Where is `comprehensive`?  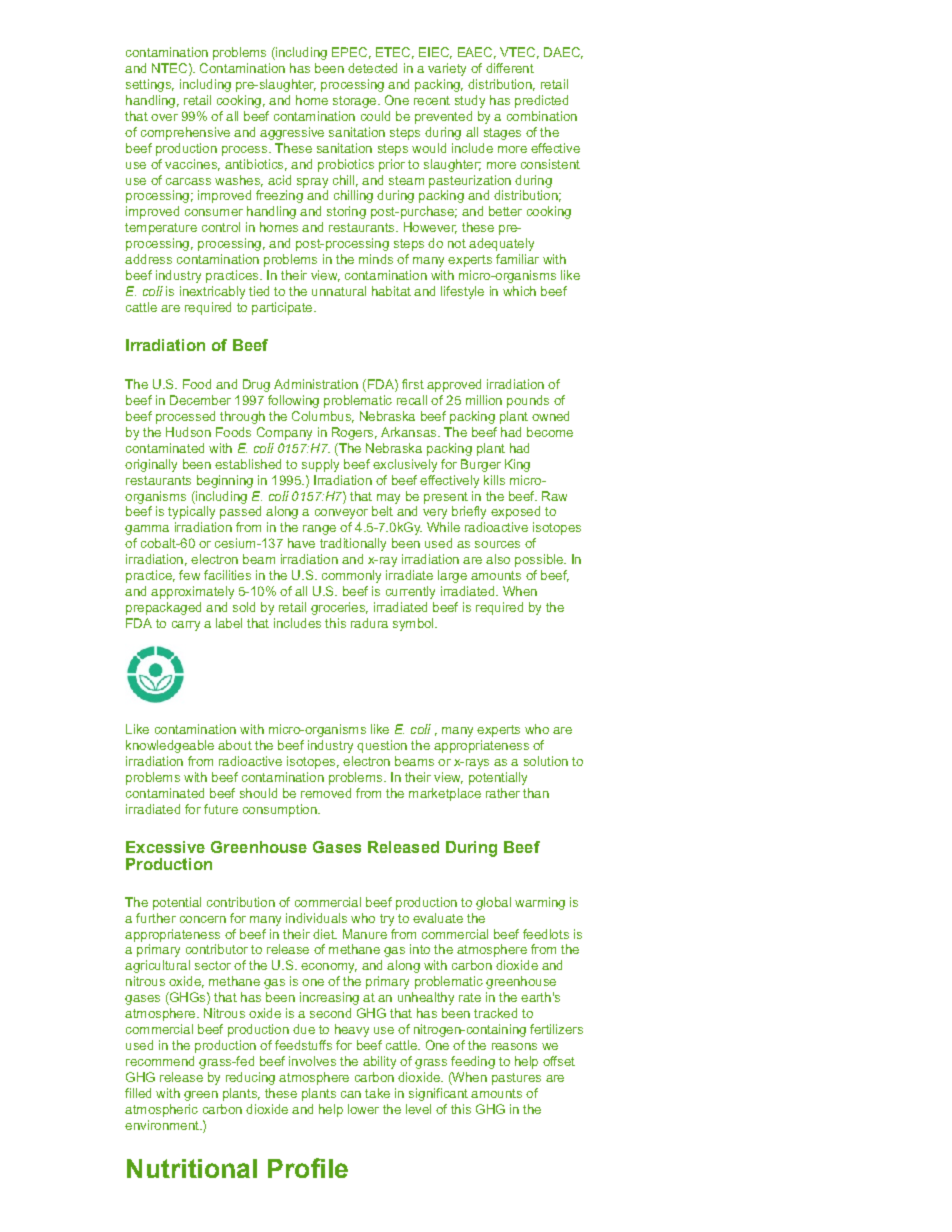 comprehensive is located at coordinates (185, 133).
